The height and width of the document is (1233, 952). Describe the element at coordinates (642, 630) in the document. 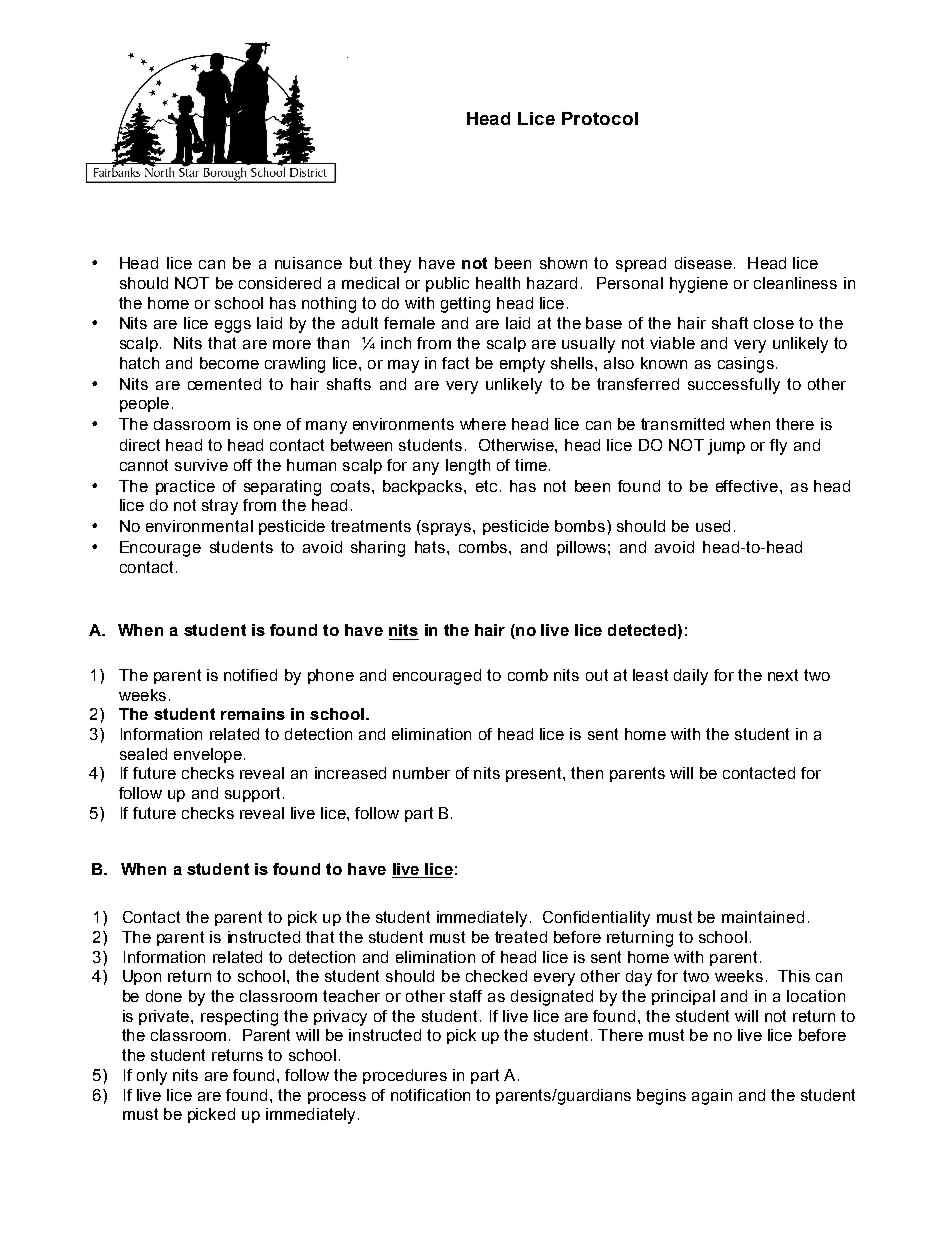

I see `detected` at that location.
